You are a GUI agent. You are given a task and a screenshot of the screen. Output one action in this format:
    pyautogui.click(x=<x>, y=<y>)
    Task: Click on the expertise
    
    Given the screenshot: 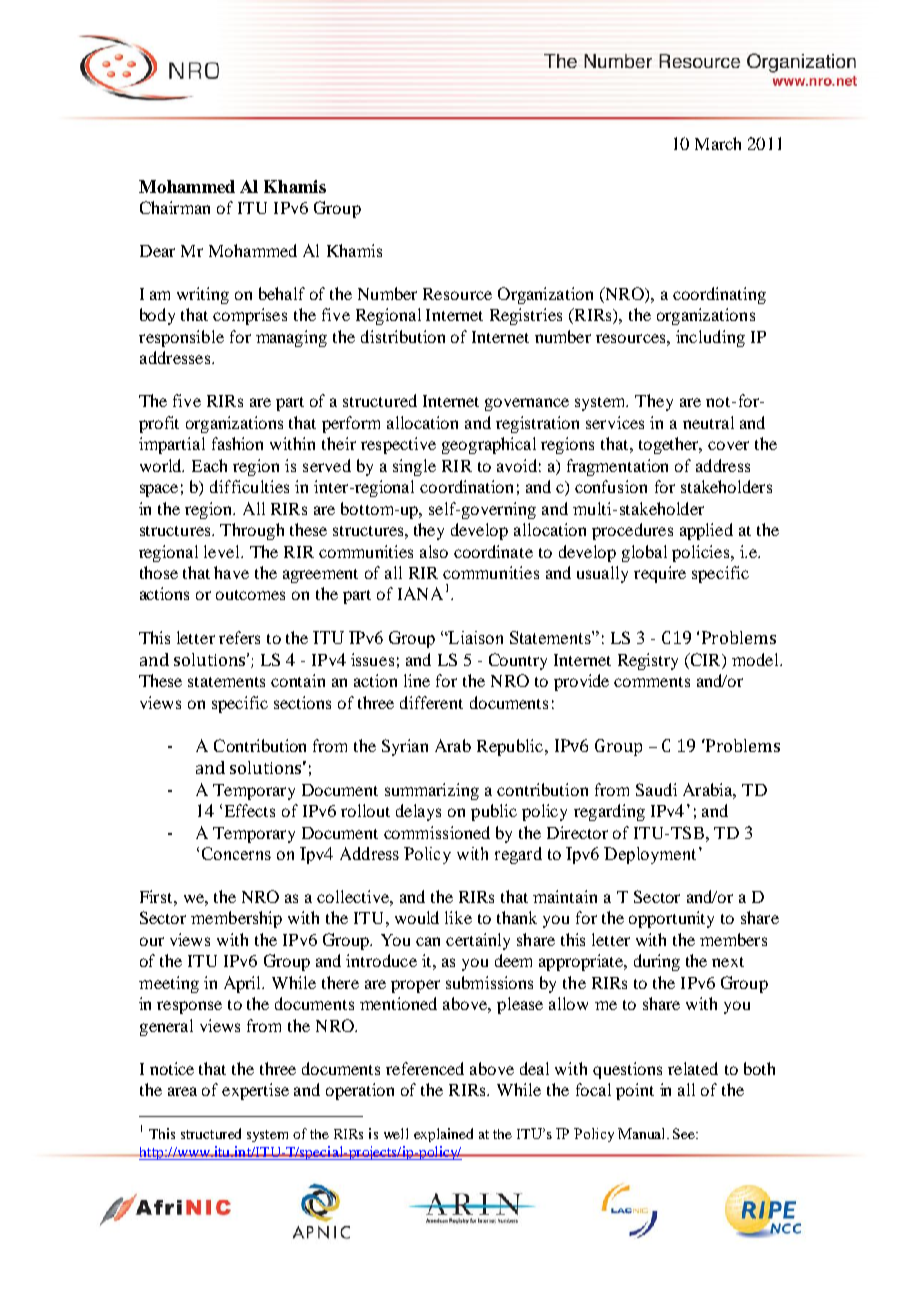 What is the action you would take?
    pyautogui.click(x=255, y=1091)
